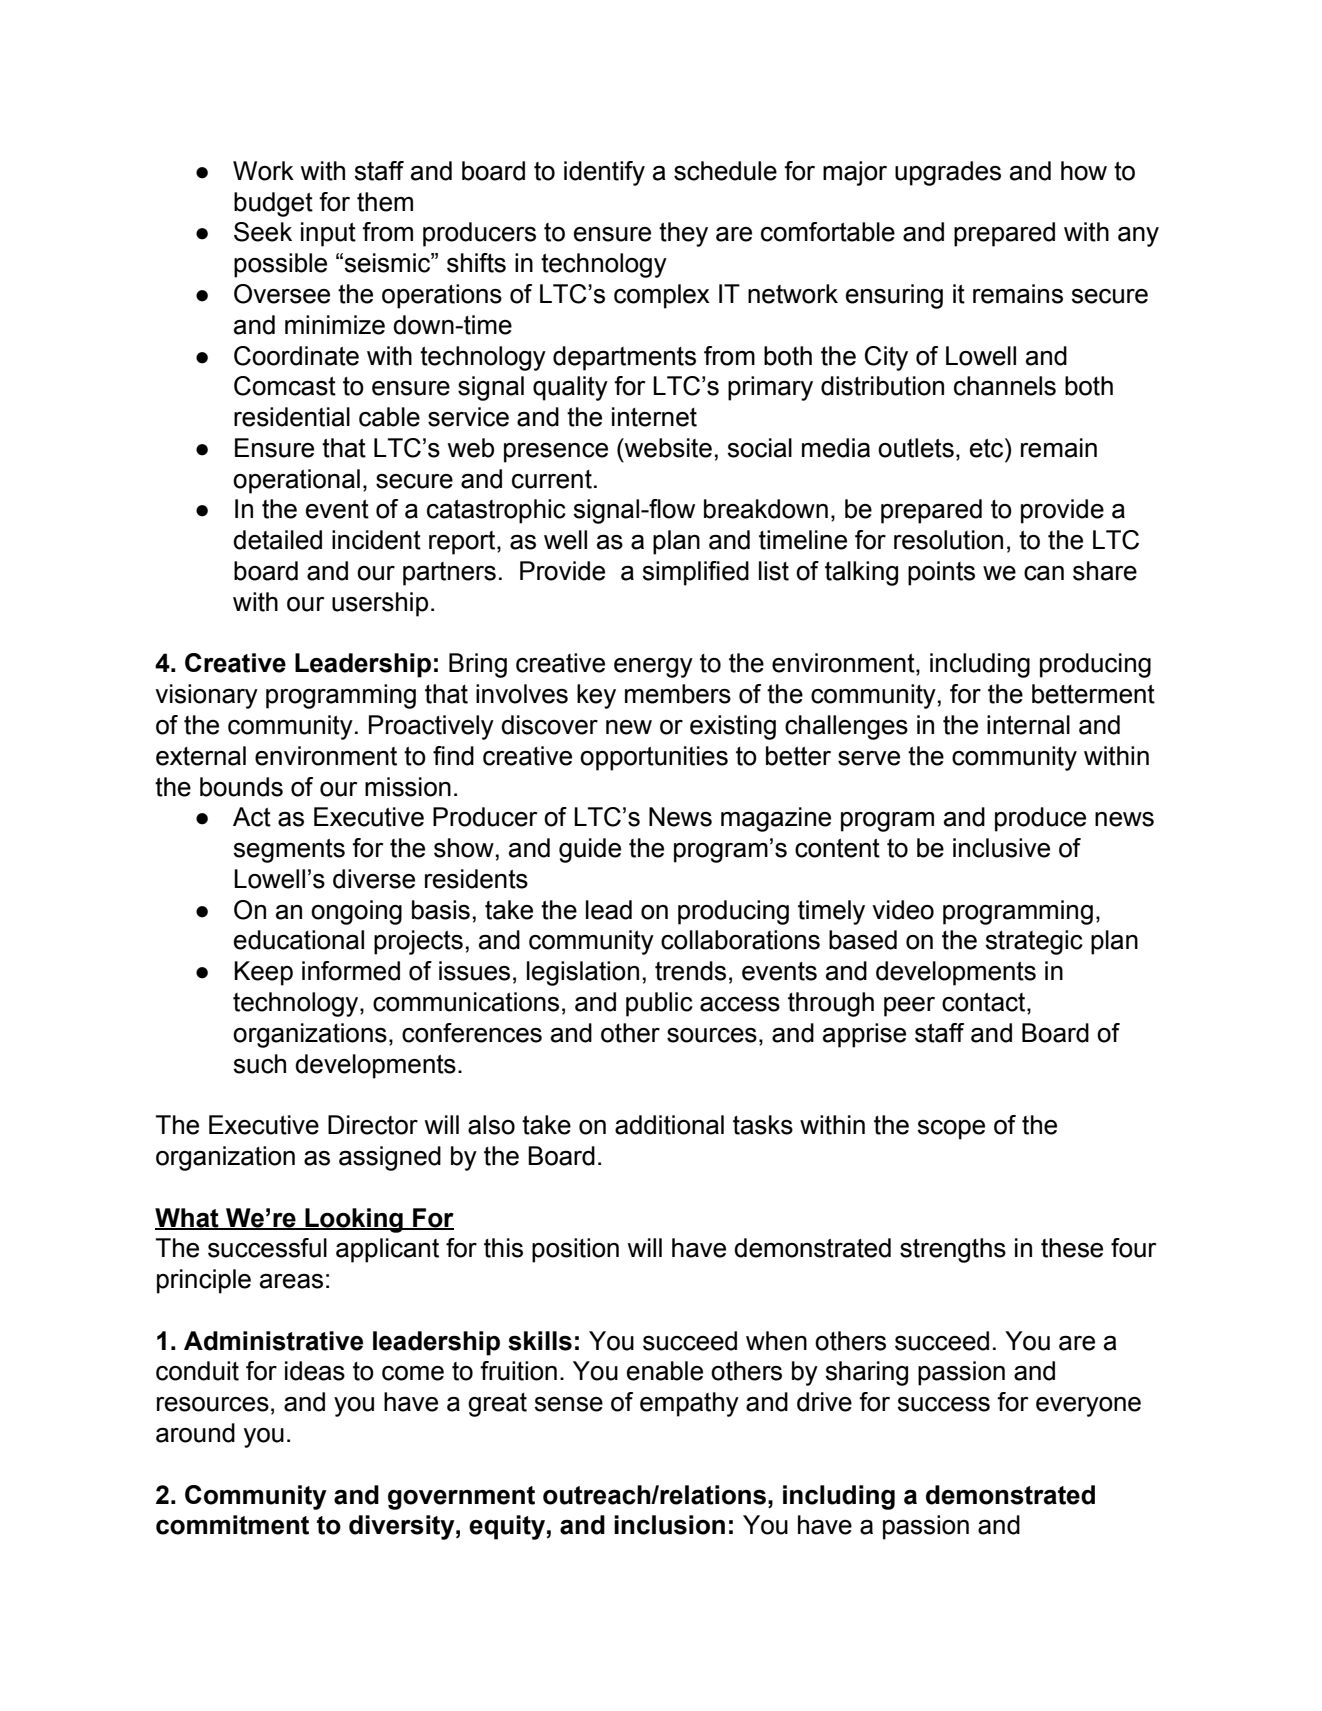  What do you see at coordinates (683, 234) in the screenshot?
I see `they` at bounding box center [683, 234].
